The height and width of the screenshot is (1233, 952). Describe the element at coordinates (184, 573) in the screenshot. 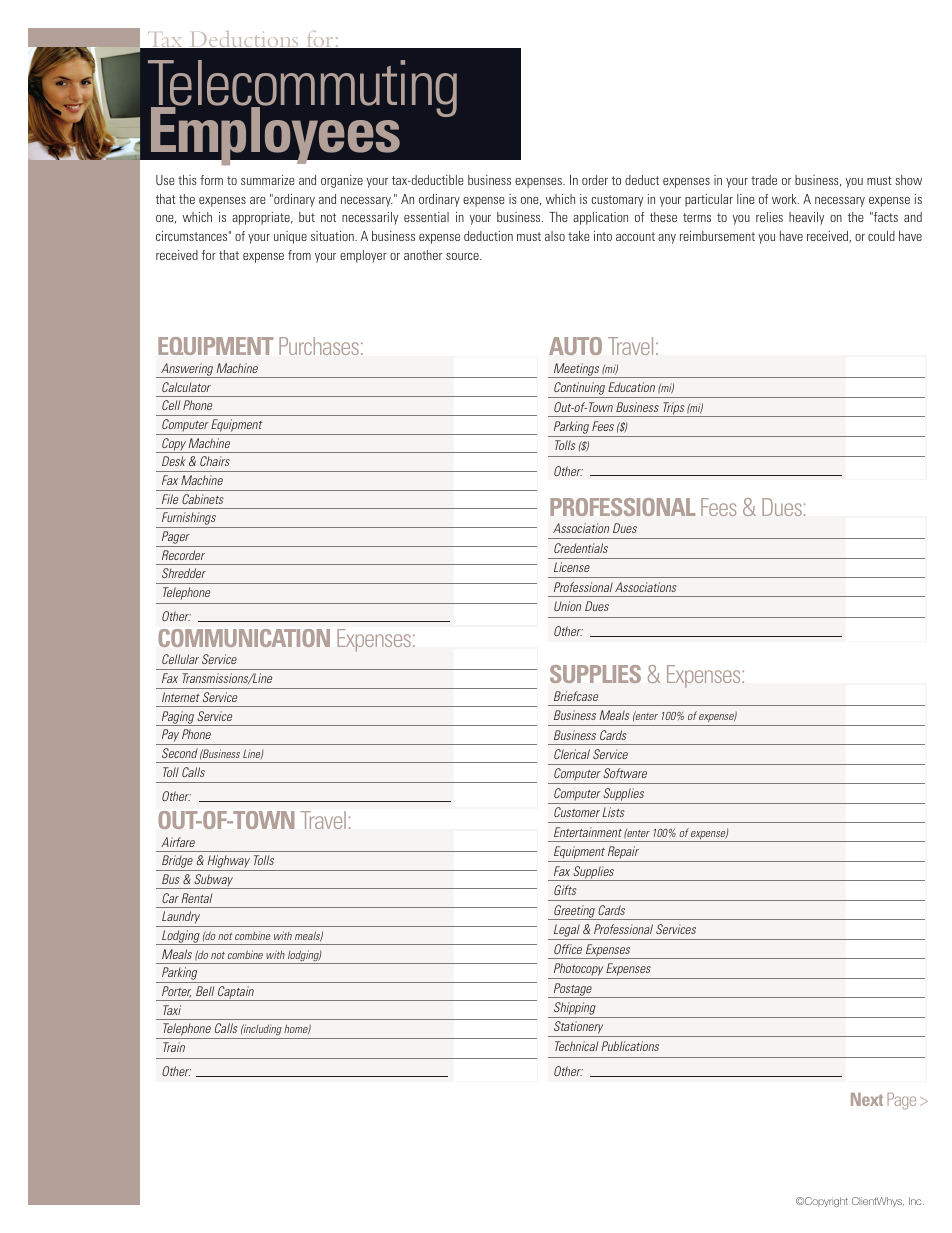

I see `Shredder` at that location.
